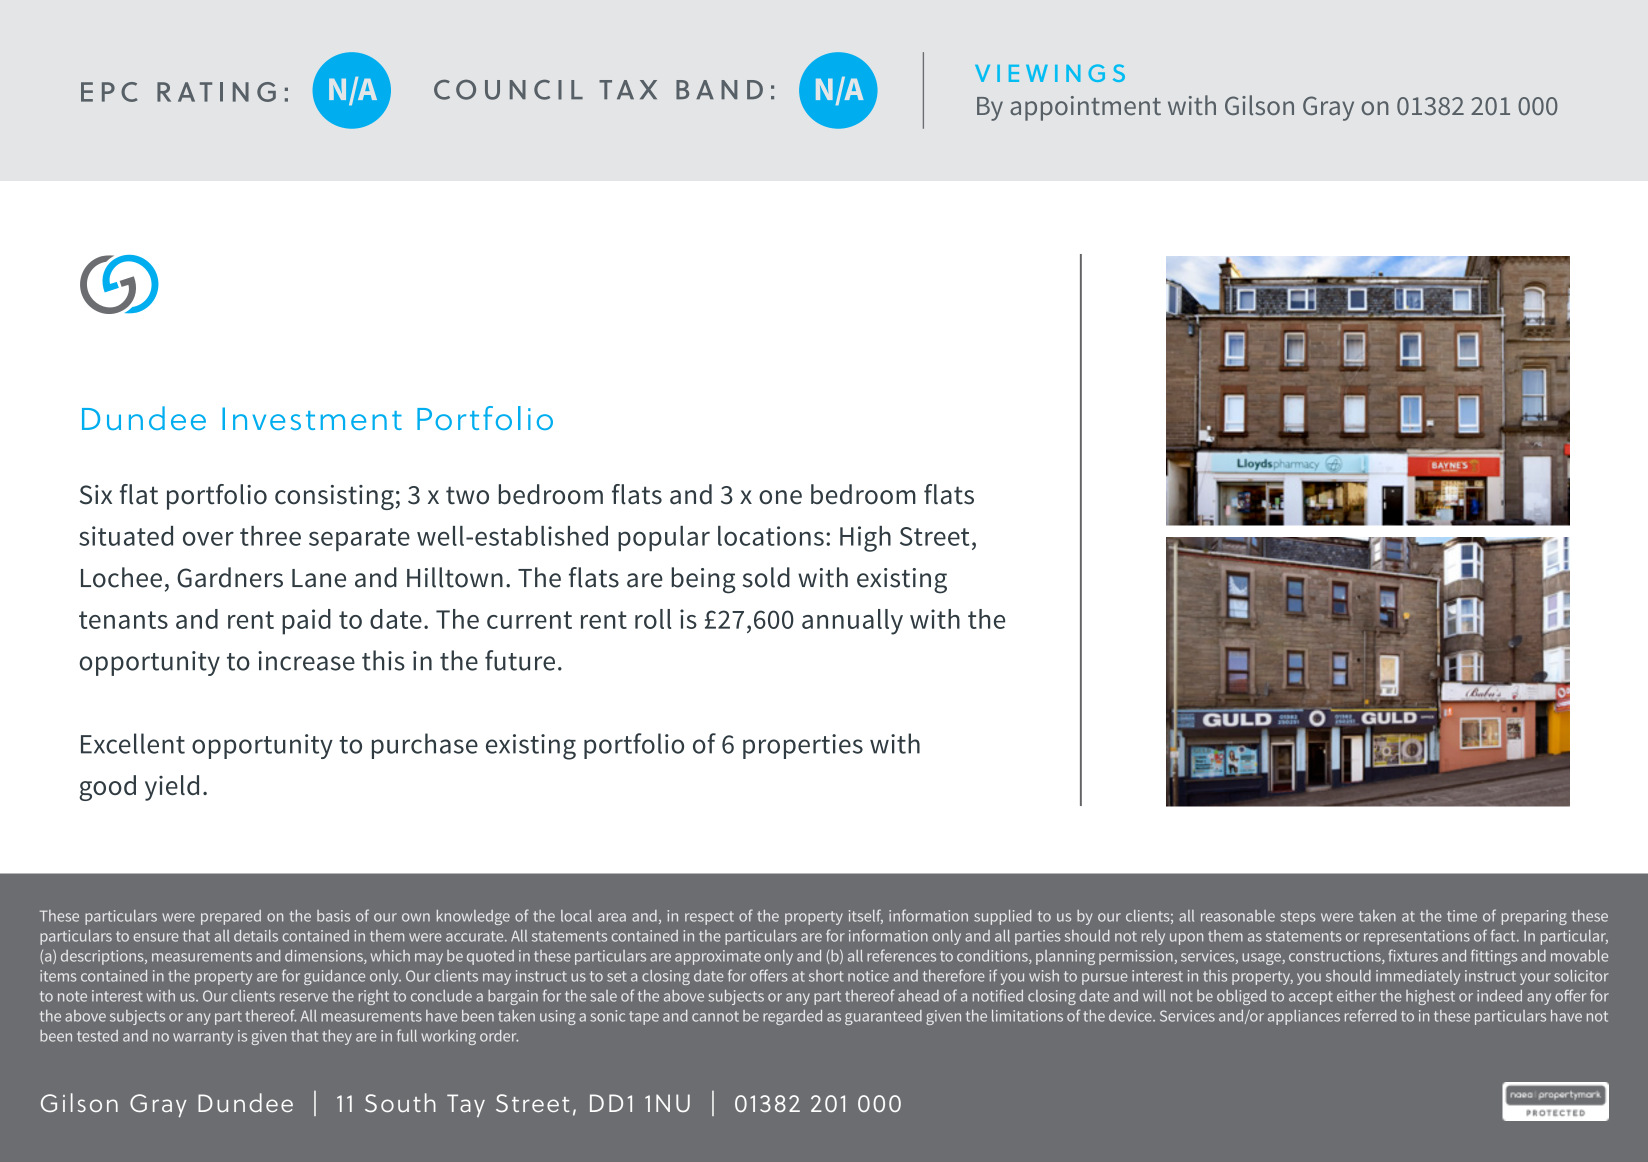 This screenshot has height=1162, width=1648. Describe the element at coordinates (766, 577) in the screenshot. I see `sold` at that location.
